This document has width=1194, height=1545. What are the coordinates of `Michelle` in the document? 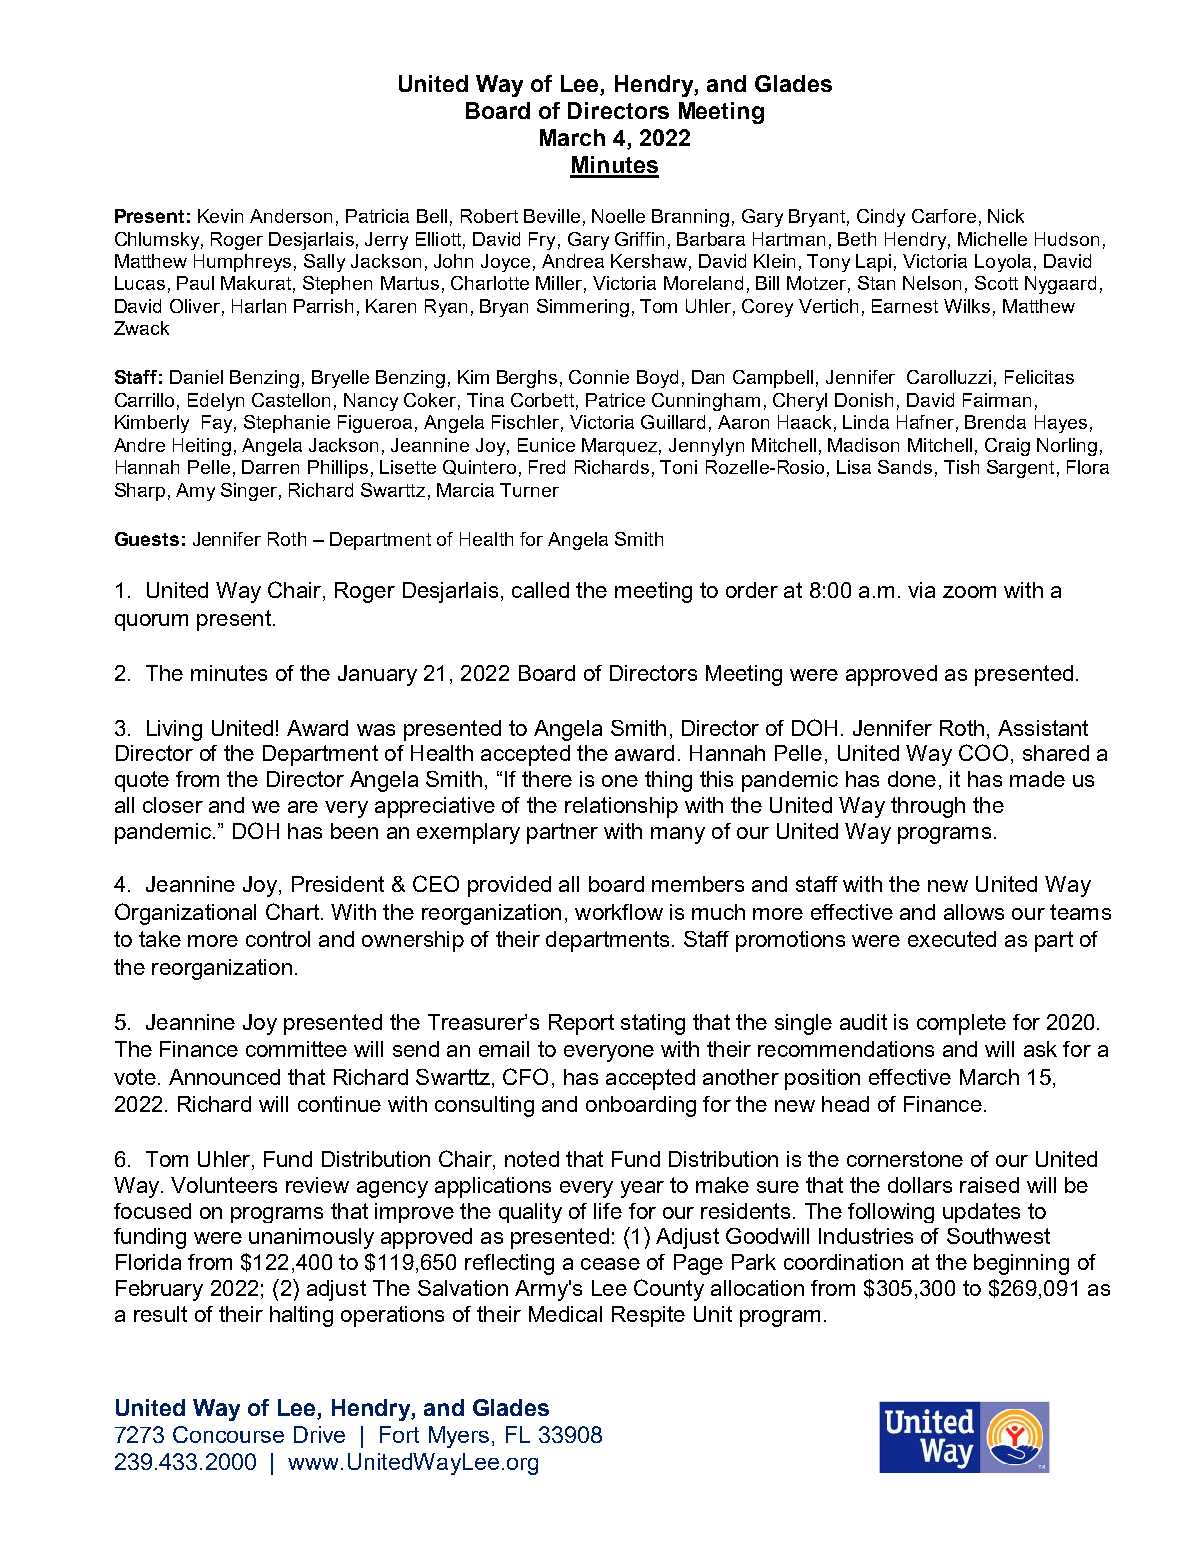 It's located at (992, 239).
